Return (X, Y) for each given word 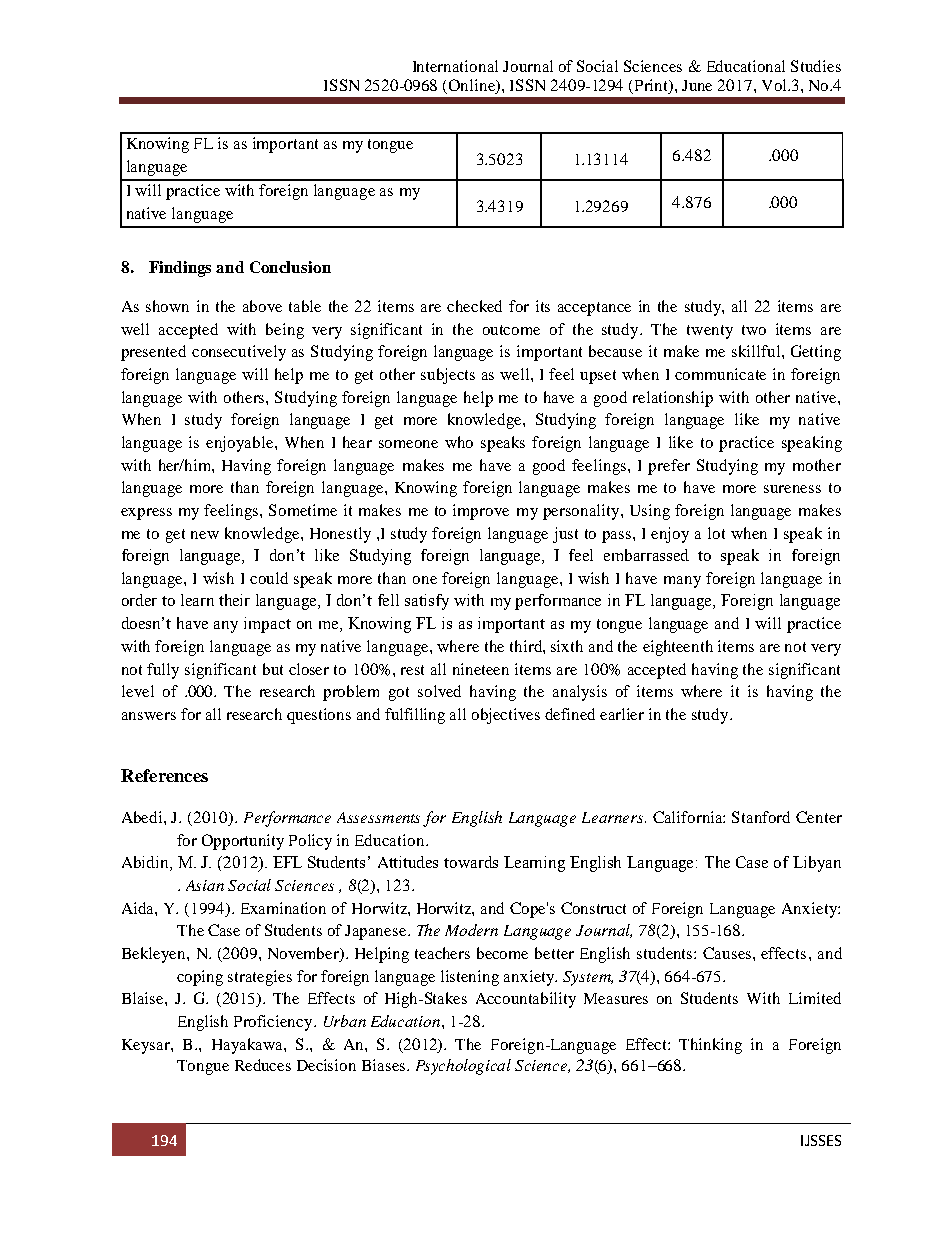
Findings (180, 269)
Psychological (463, 1067)
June (697, 85)
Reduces (263, 1065)
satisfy (427, 602)
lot (716, 533)
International (455, 66)
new (205, 535)
